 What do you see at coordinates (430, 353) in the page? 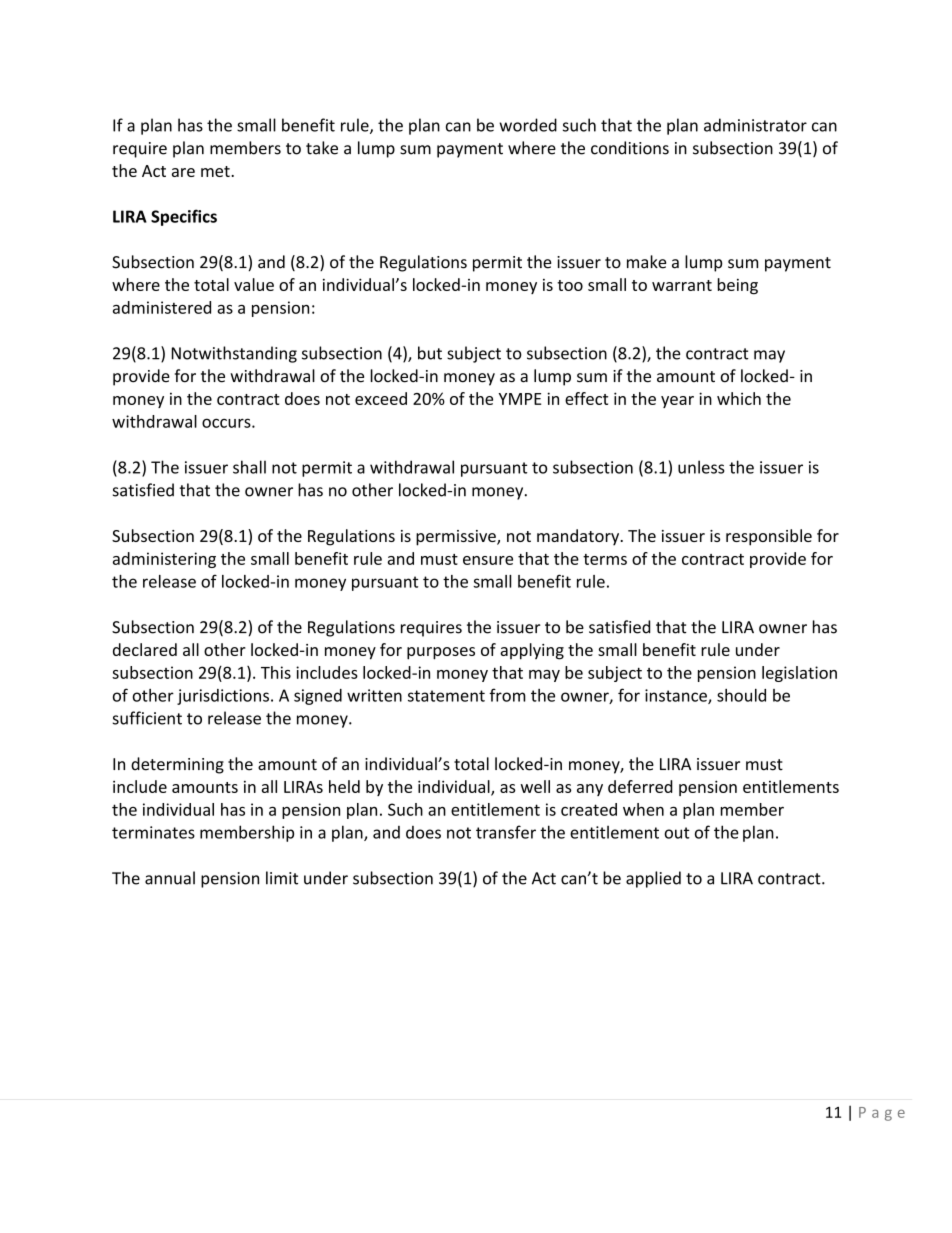
I see `but` at bounding box center [430, 353].
